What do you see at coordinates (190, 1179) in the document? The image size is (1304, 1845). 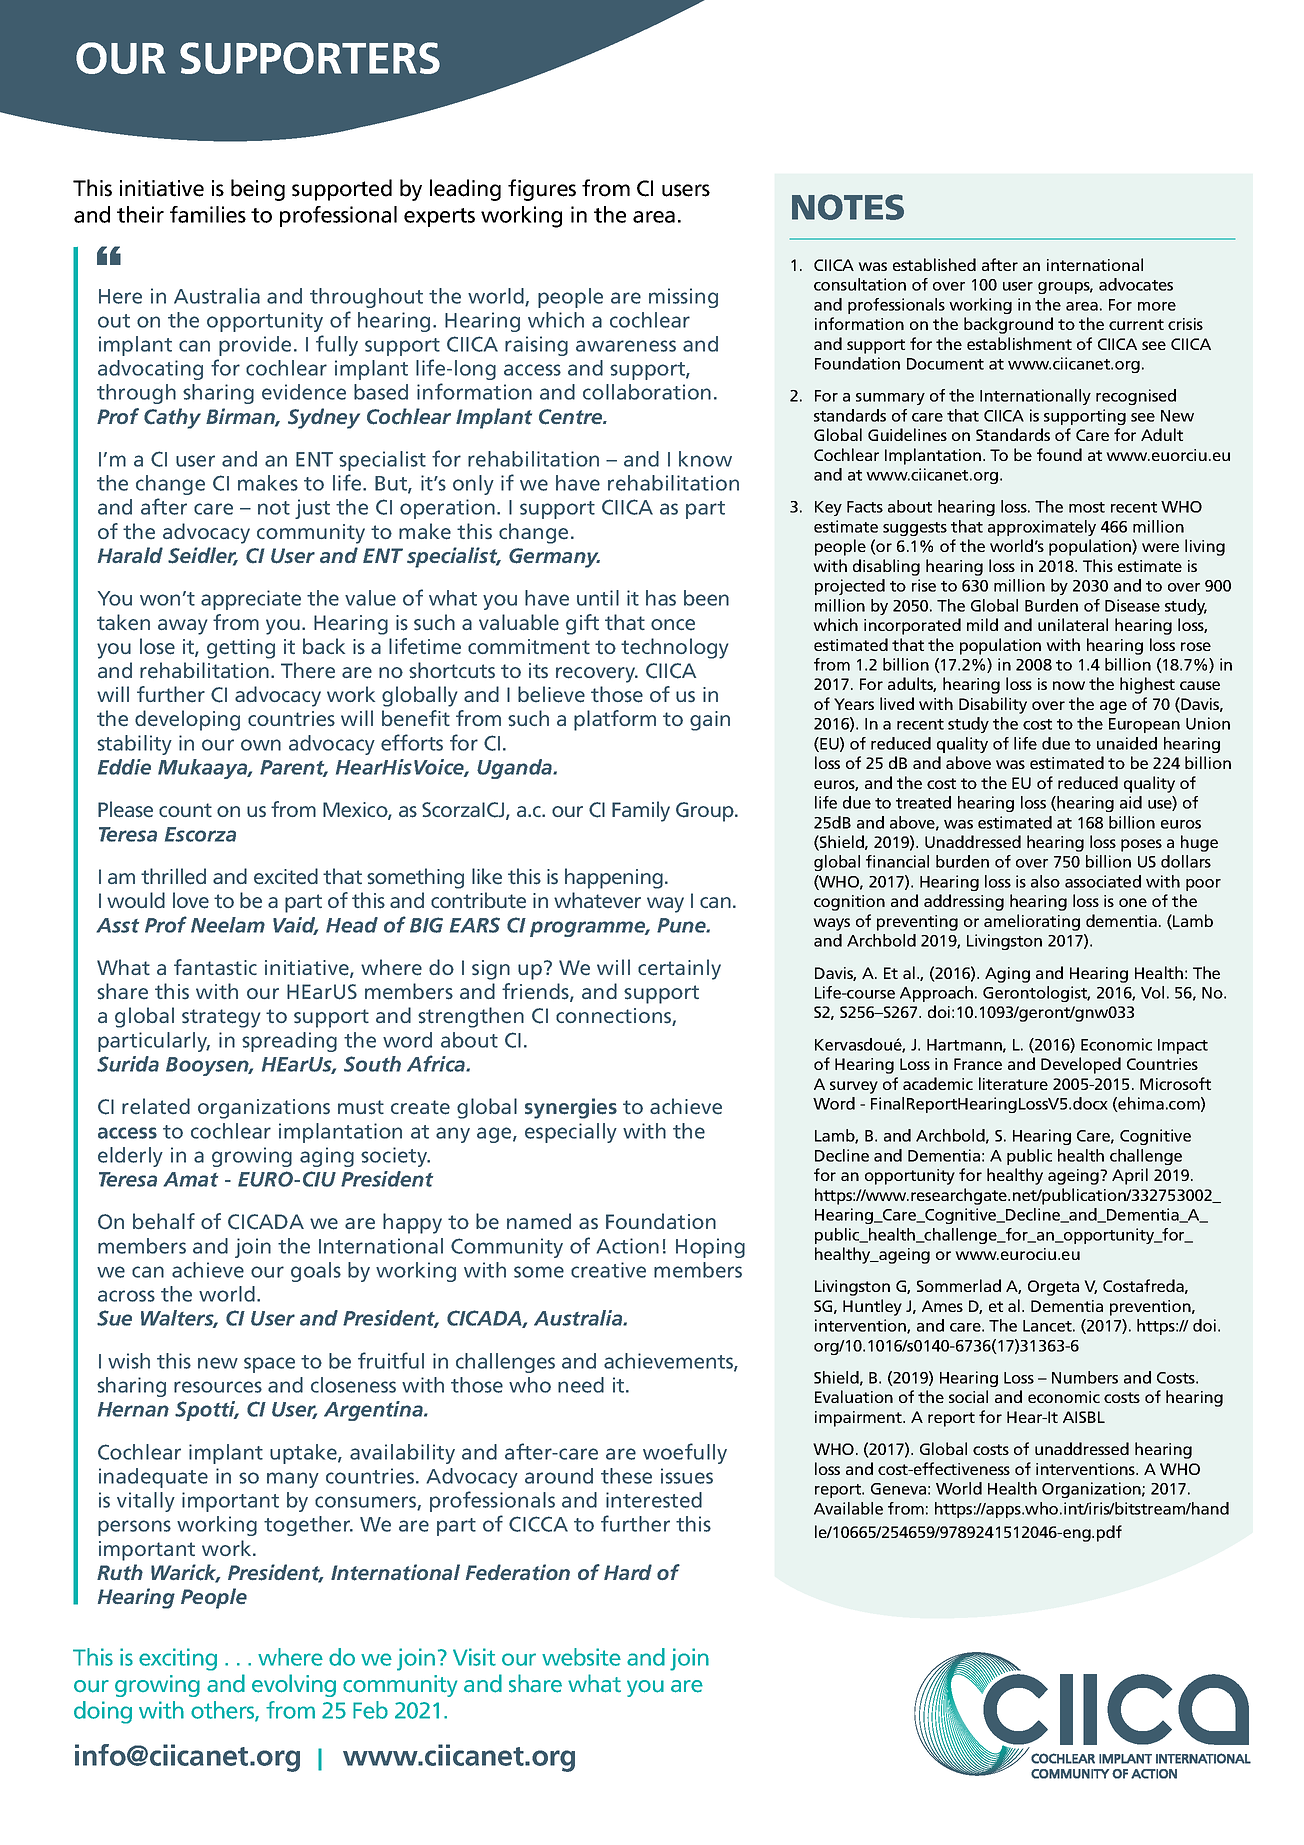 I see `Amat` at bounding box center [190, 1179].
